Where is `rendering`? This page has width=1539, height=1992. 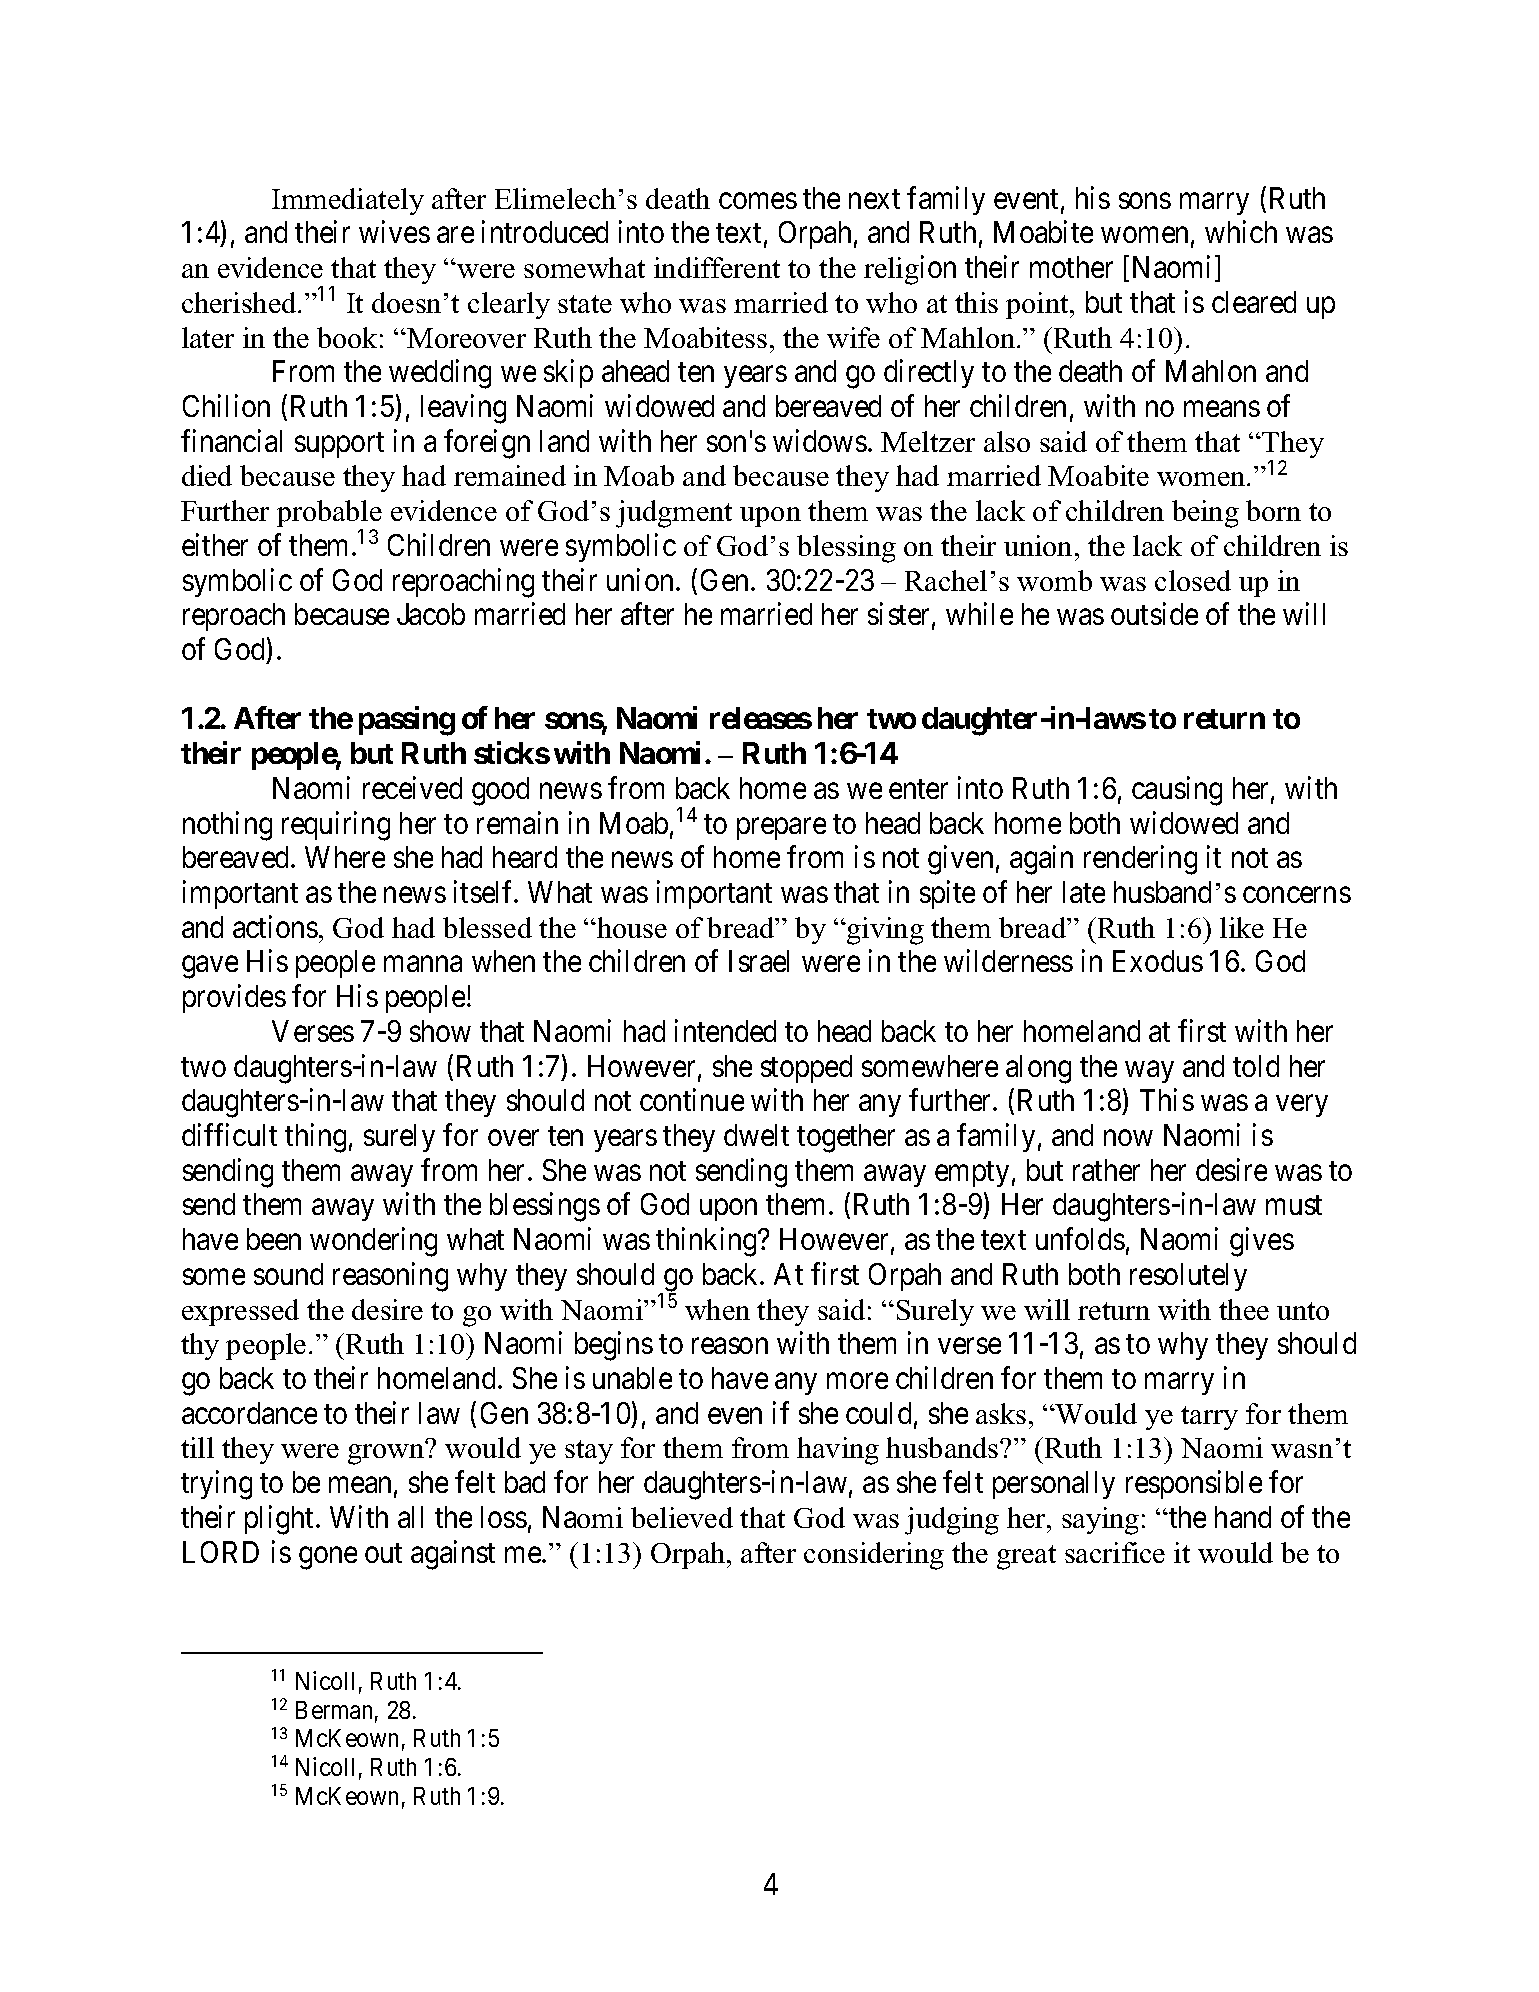
rendering is located at coordinates (1140, 860).
